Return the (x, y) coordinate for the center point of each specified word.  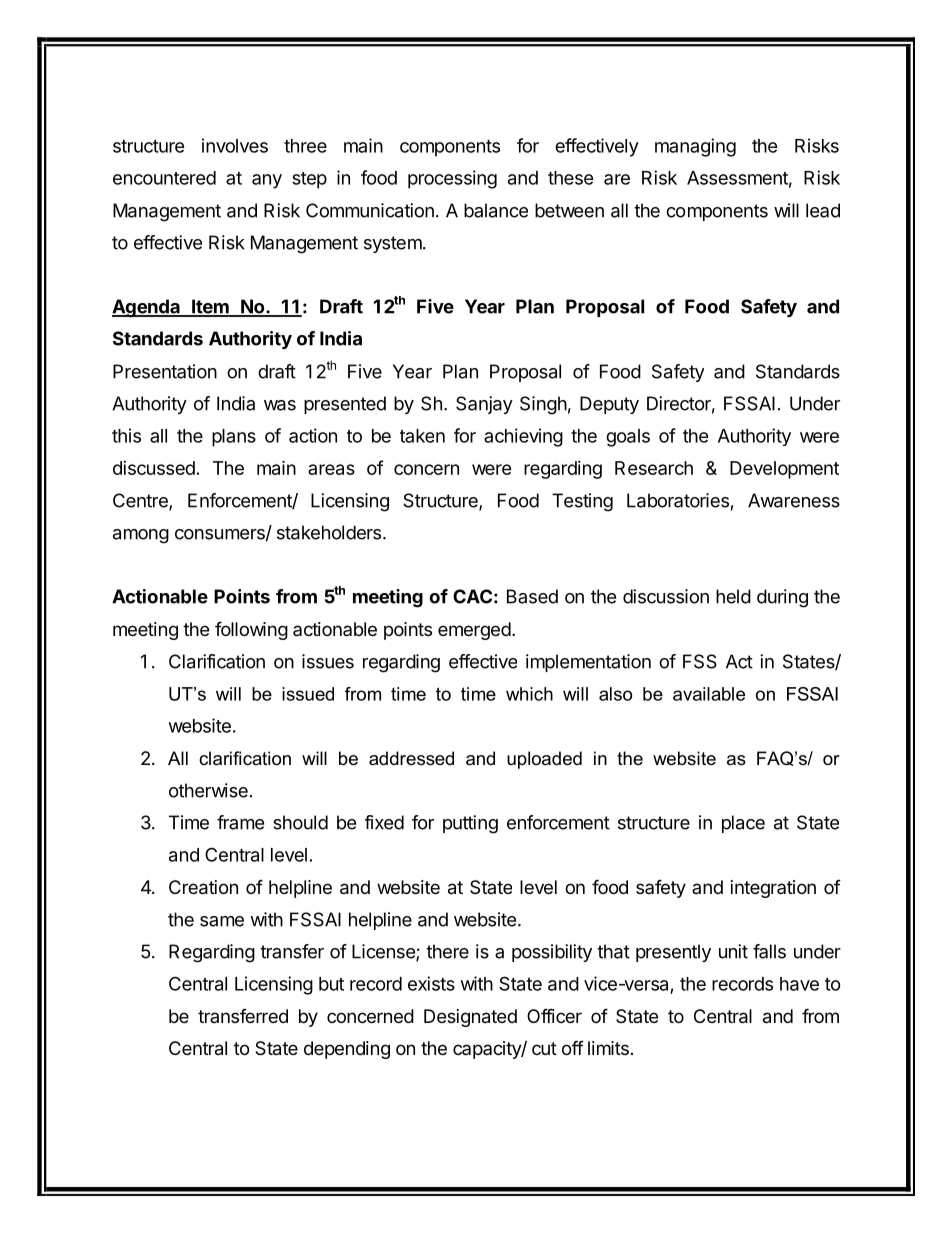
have (799, 984)
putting (470, 824)
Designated (470, 1018)
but (331, 984)
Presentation (165, 371)
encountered (164, 178)
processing (452, 179)
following (251, 630)
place (743, 824)
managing (695, 147)
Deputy (609, 405)
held (733, 596)
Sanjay (484, 405)
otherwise (208, 790)
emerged (474, 631)
